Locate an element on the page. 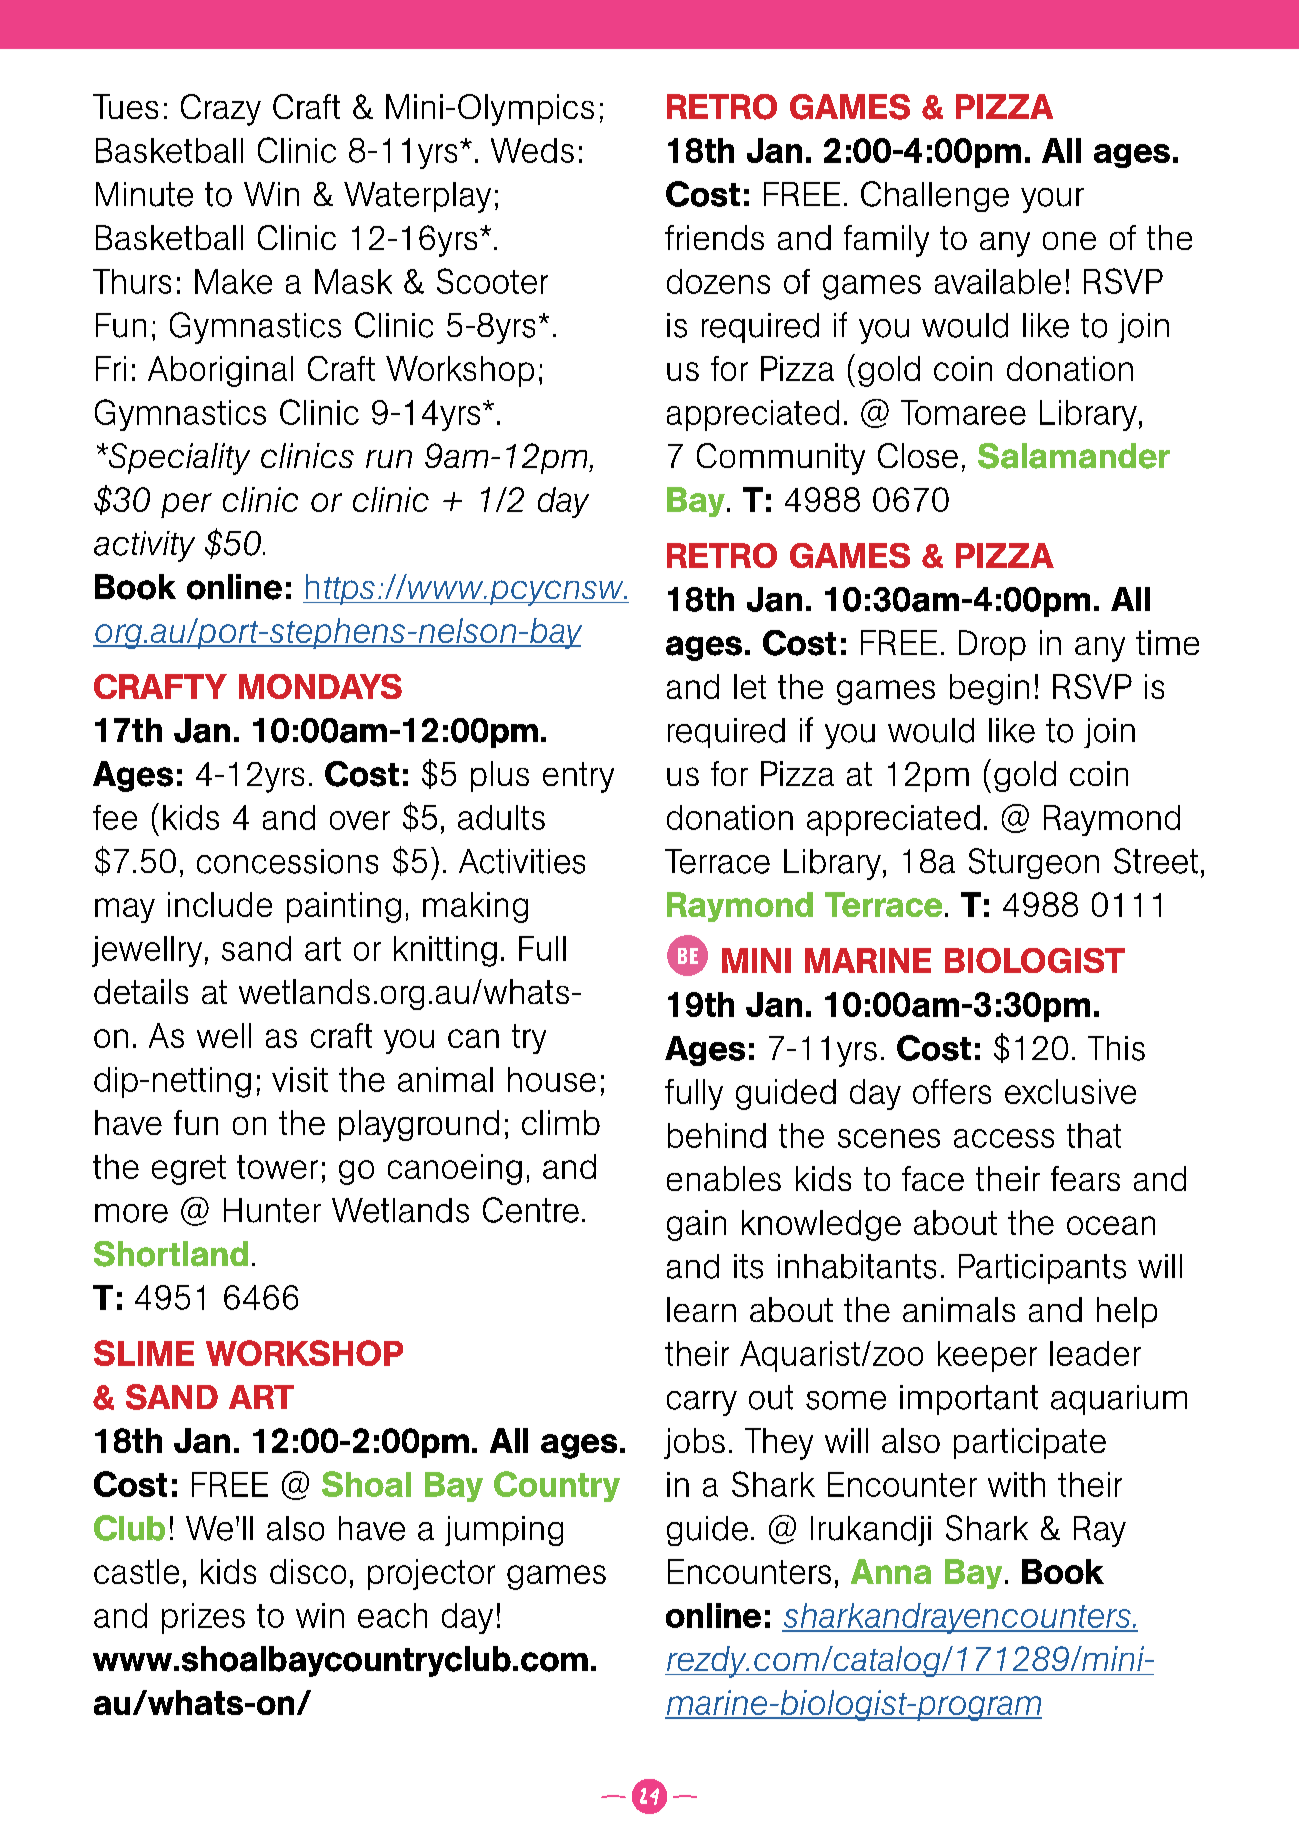 The width and height of the document is (1299, 1837). gain is located at coordinates (696, 1225).
